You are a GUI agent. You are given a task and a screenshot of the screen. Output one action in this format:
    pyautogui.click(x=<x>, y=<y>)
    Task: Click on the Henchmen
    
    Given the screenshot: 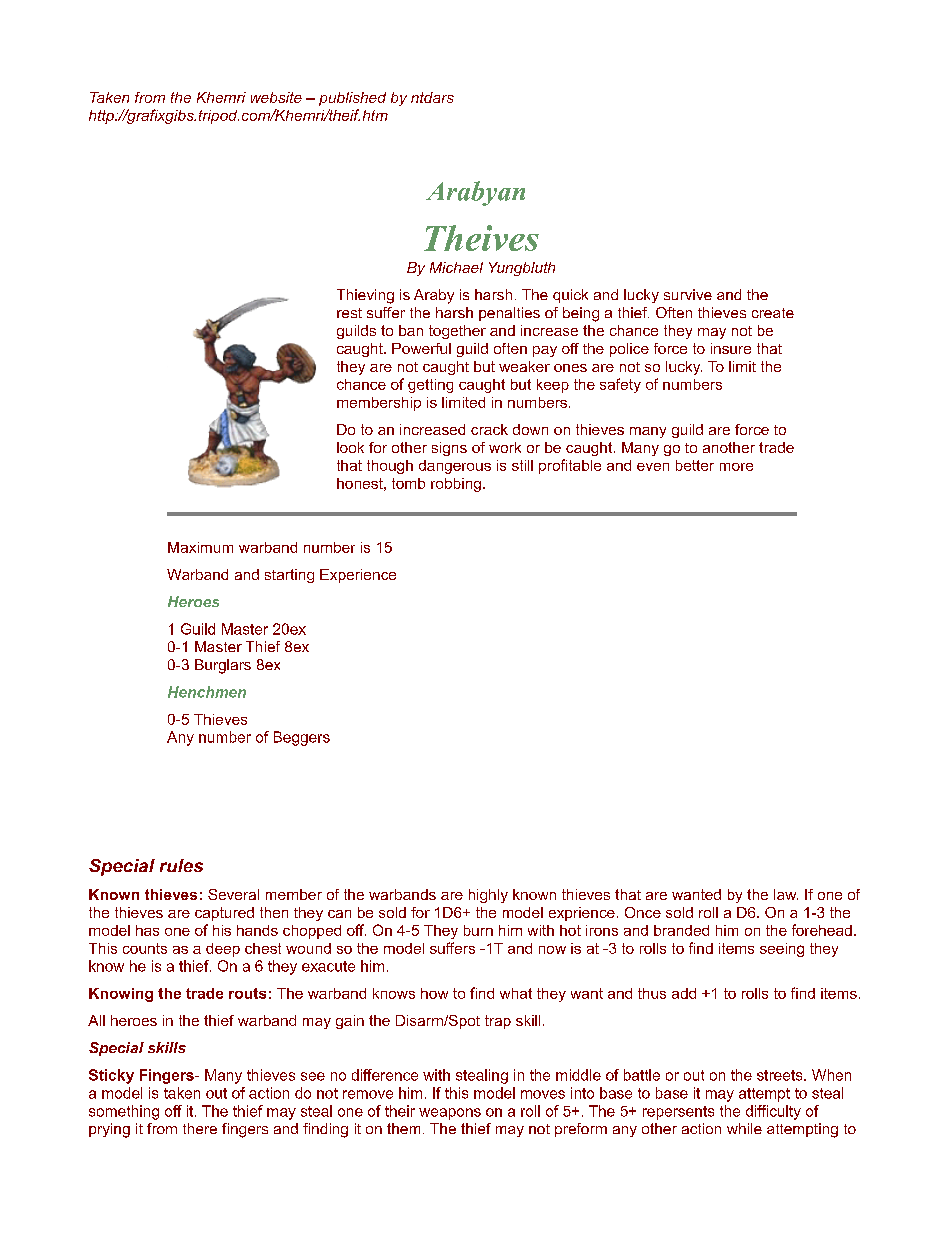 What is the action you would take?
    pyautogui.click(x=207, y=692)
